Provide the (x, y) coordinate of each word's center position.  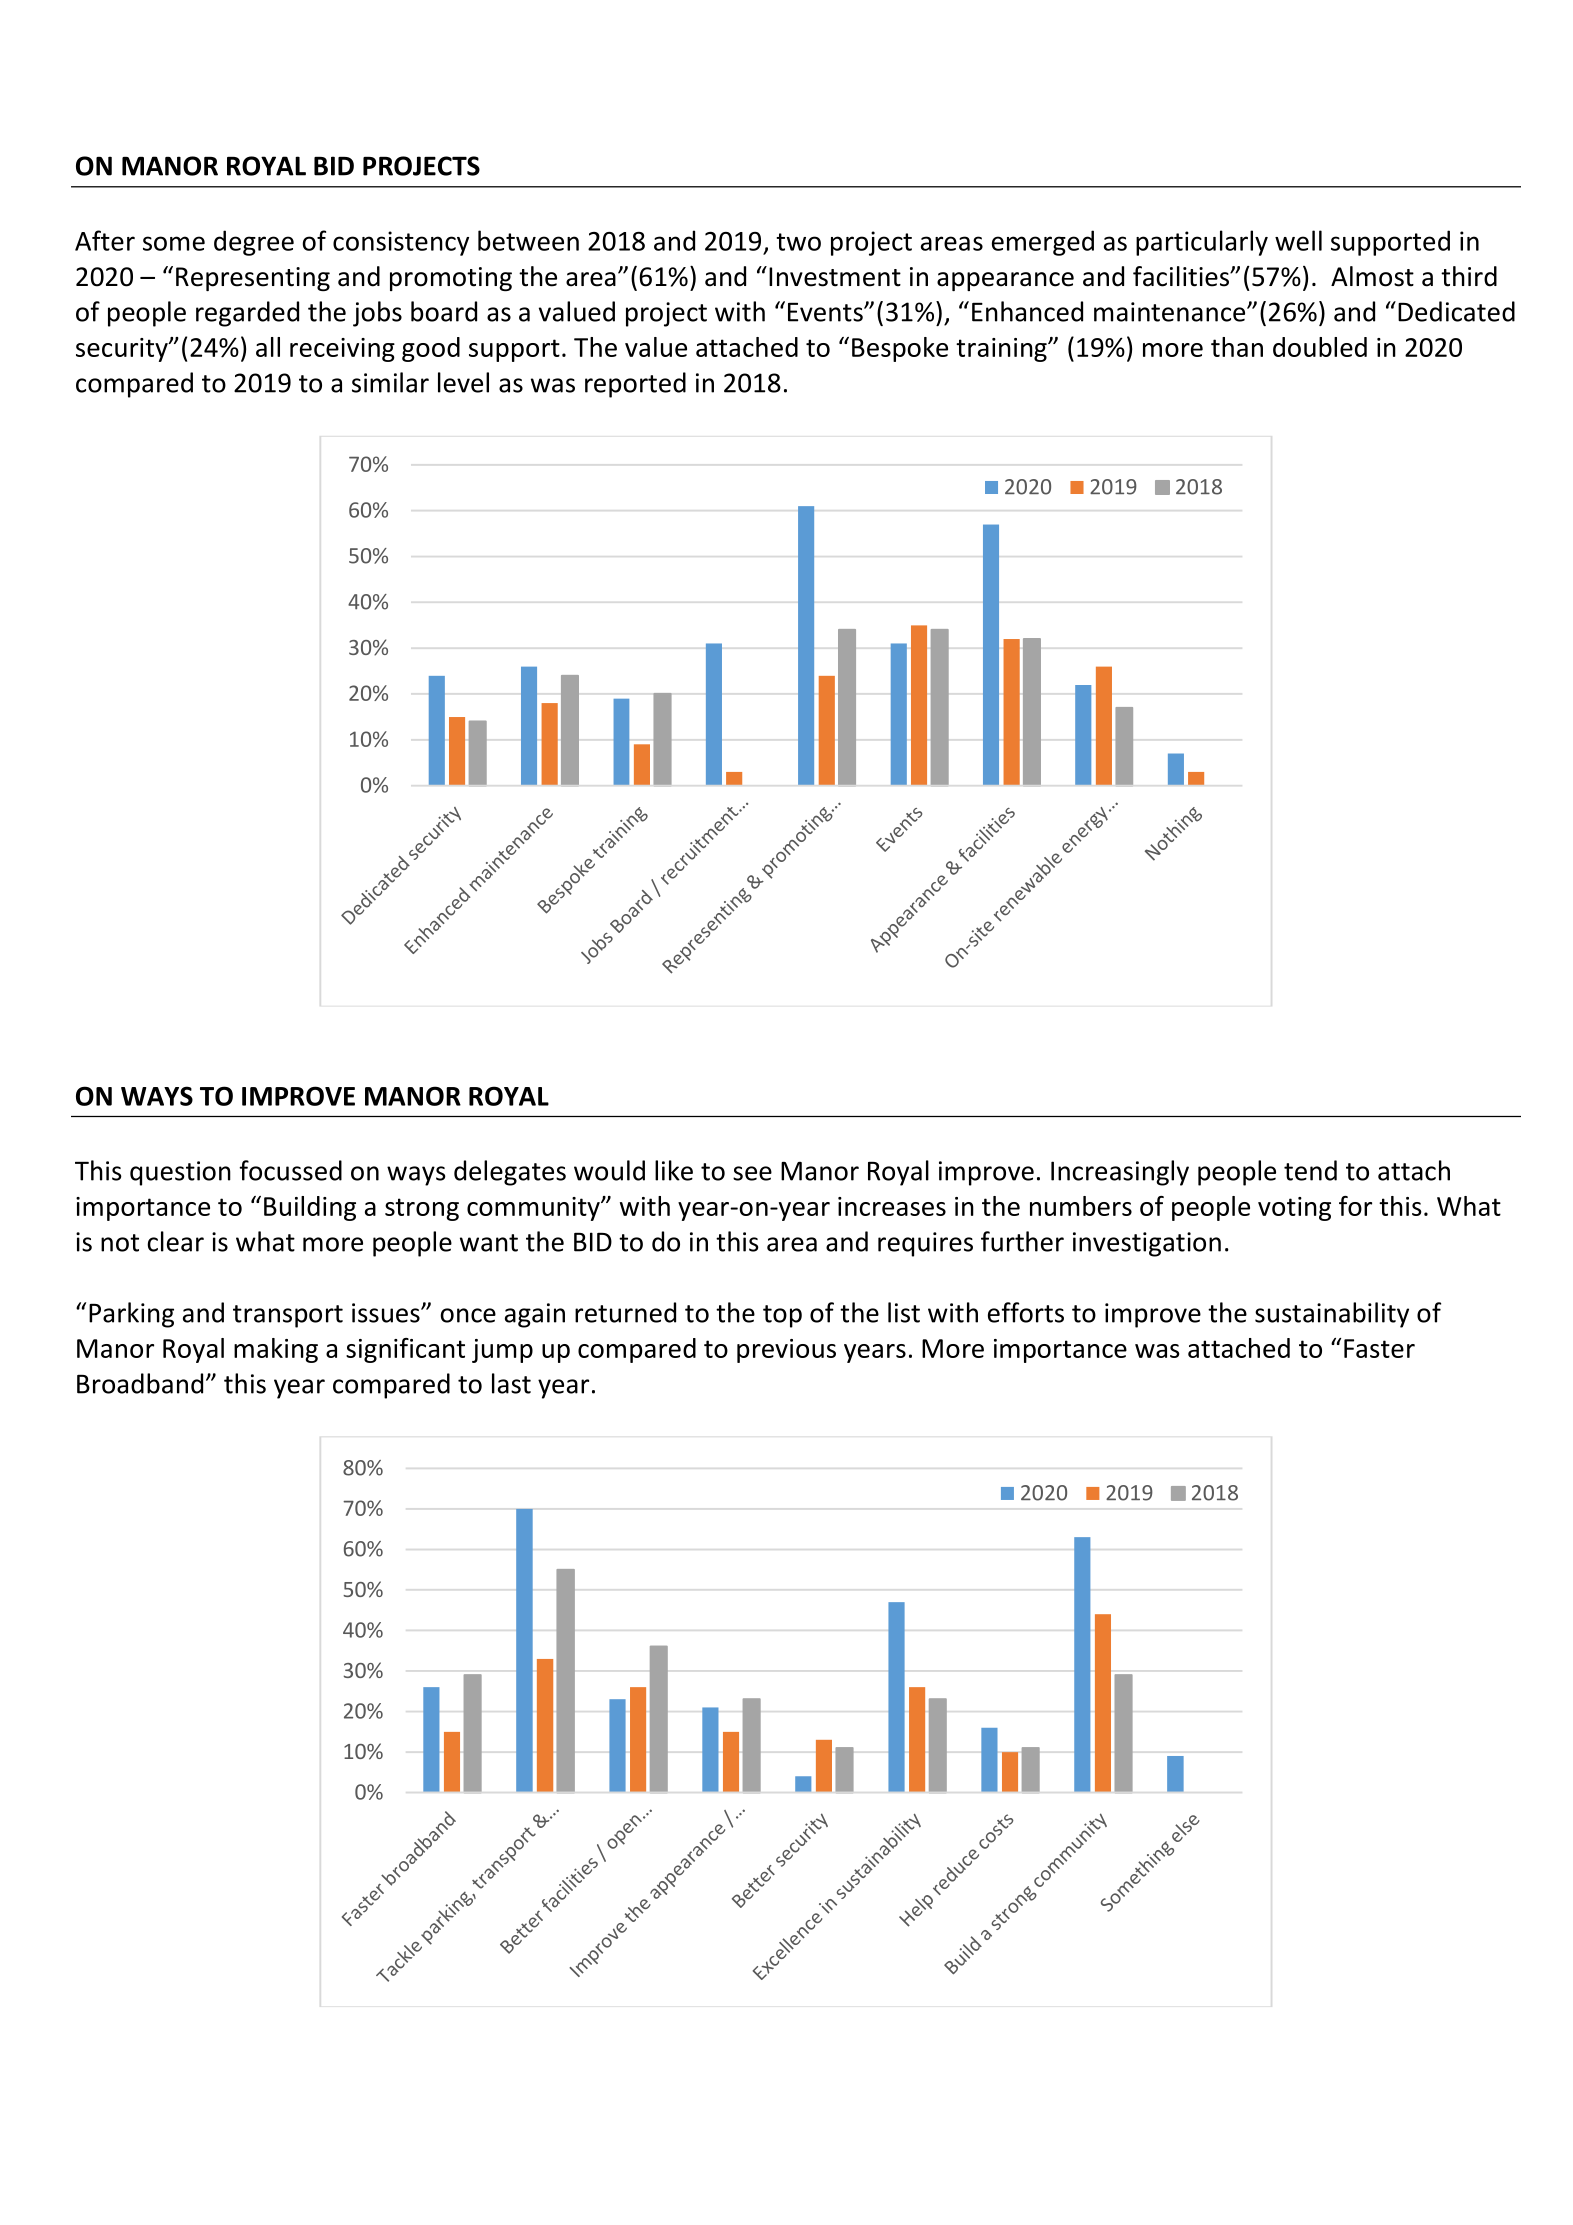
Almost (1372, 276)
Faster (1379, 1348)
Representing (253, 279)
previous (786, 1351)
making (276, 1350)
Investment (835, 277)
